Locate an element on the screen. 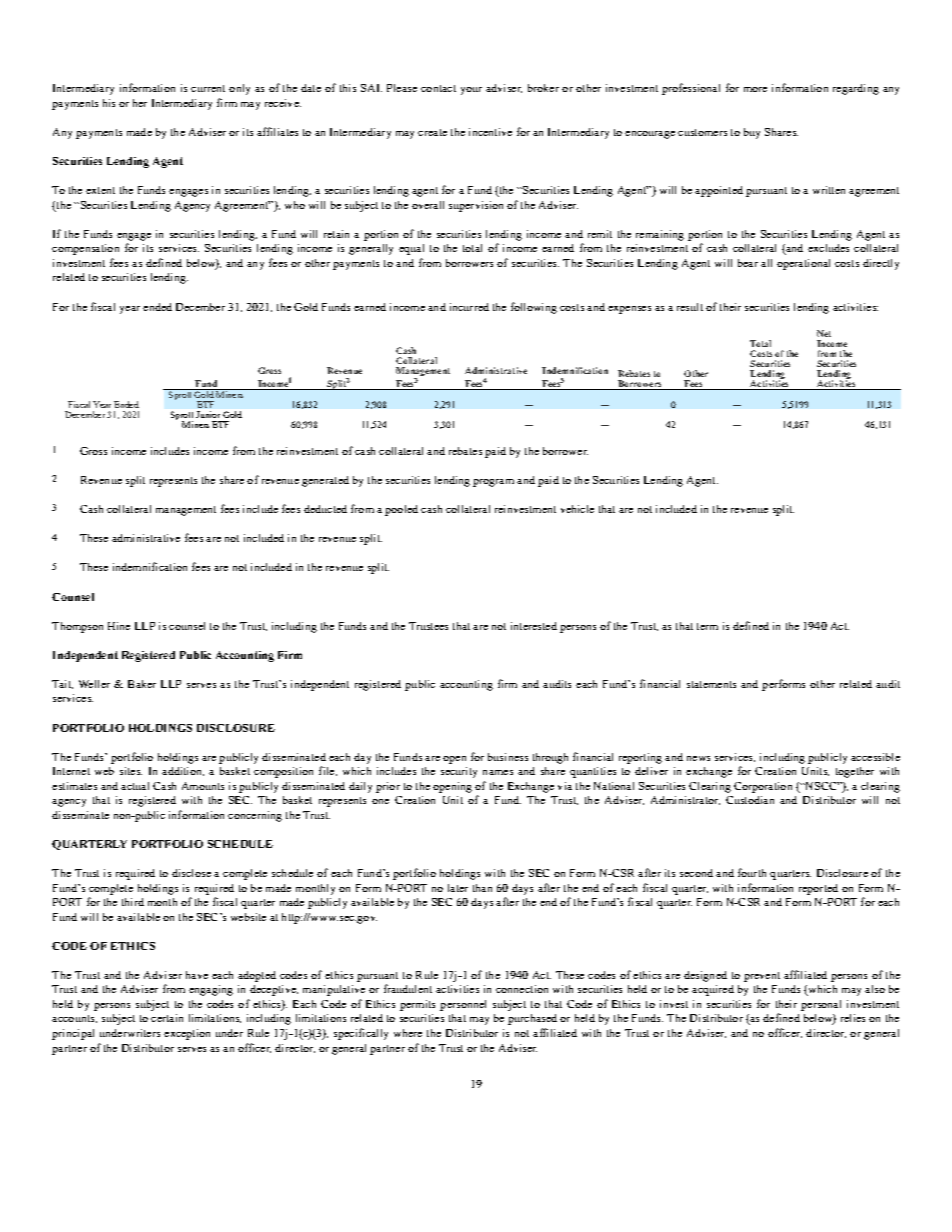 This screenshot has height=1232, width=952. business is located at coordinates (508, 757).
